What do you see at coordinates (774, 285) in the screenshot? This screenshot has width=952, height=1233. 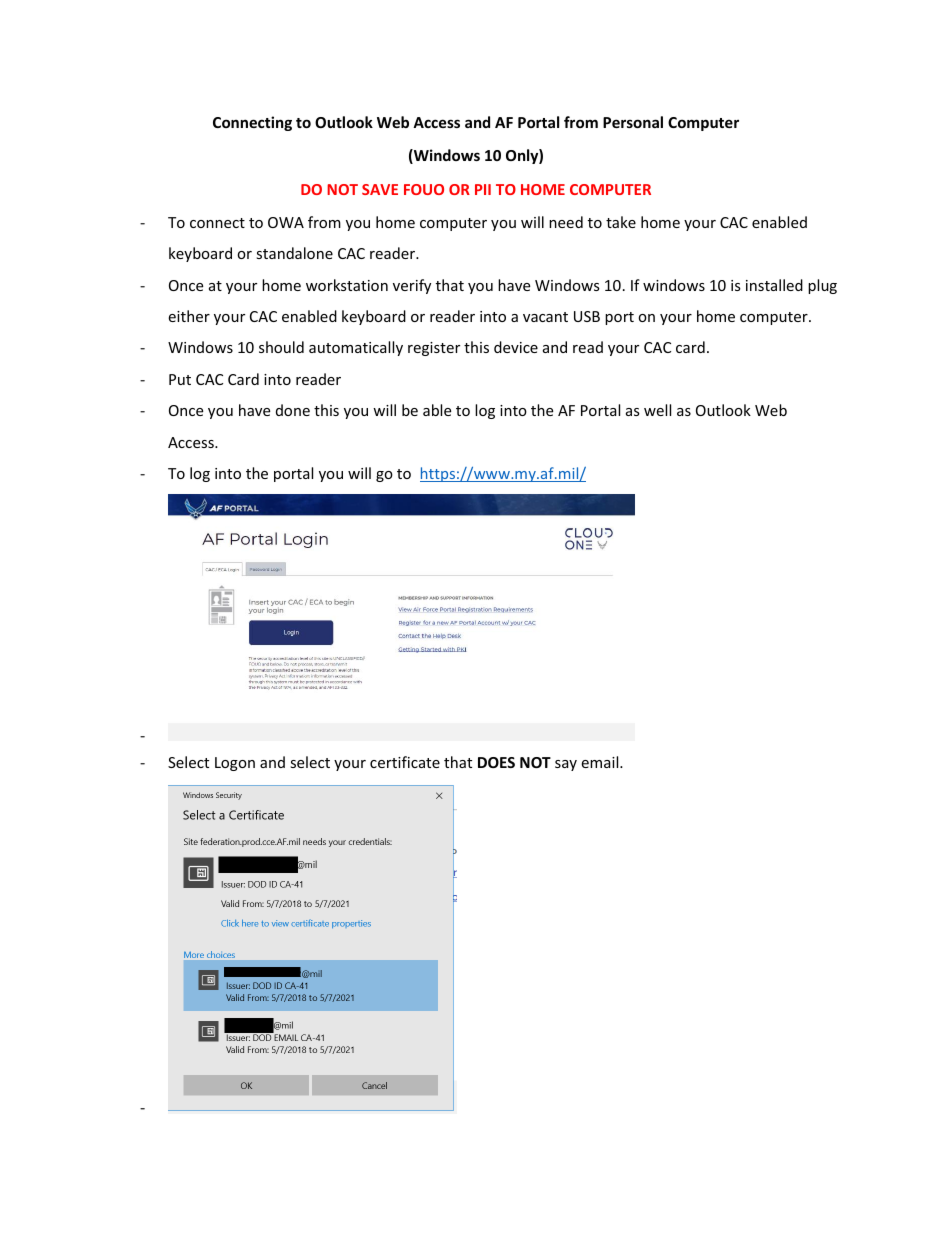 I see `installed` at bounding box center [774, 285].
